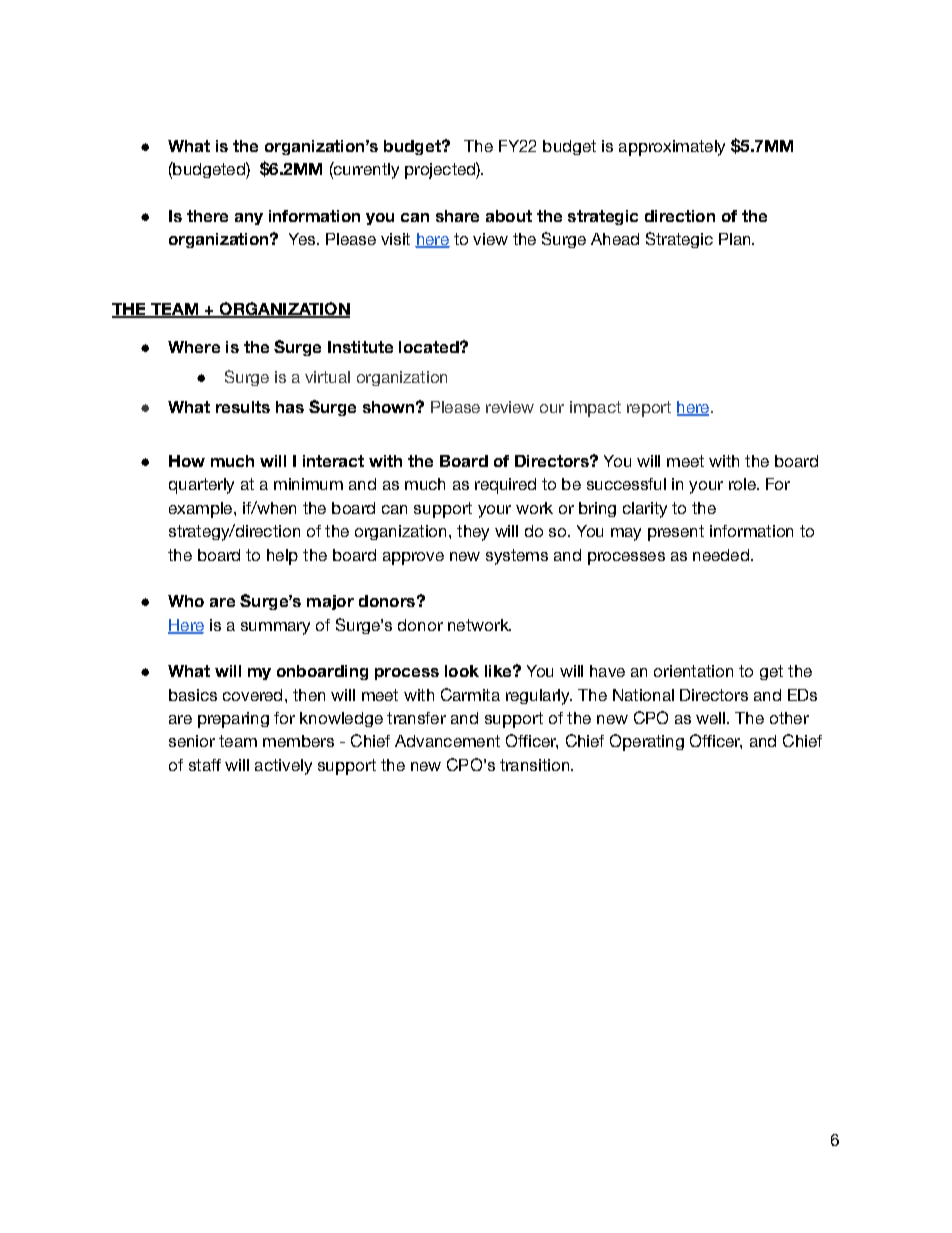 Image resolution: width=952 pixels, height=1233 pixels. Describe the element at coordinates (447, 741) in the screenshot. I see `Advancement` at that location.
